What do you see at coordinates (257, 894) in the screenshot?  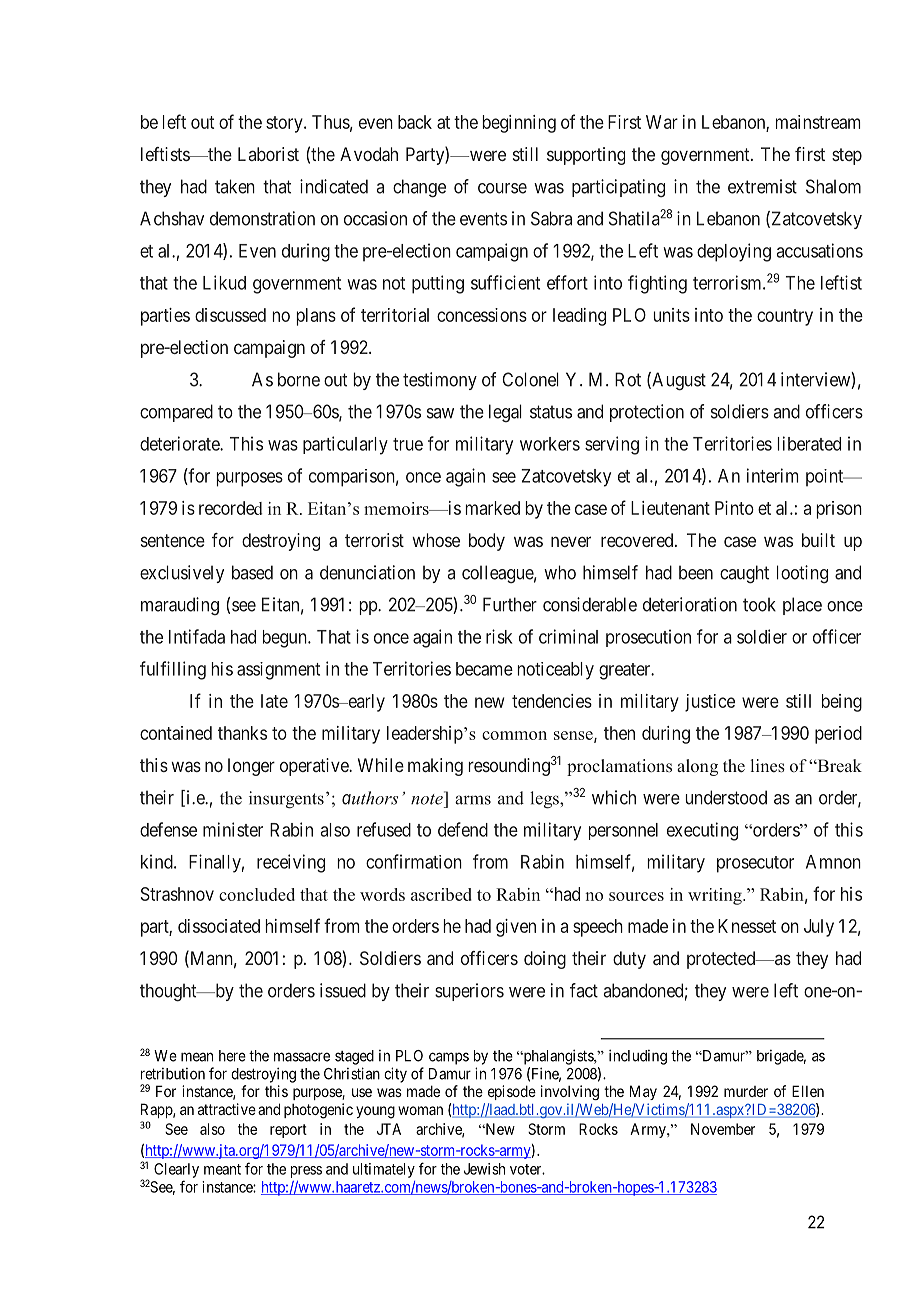 I see `concluded` at bounding box center [257, 894].
